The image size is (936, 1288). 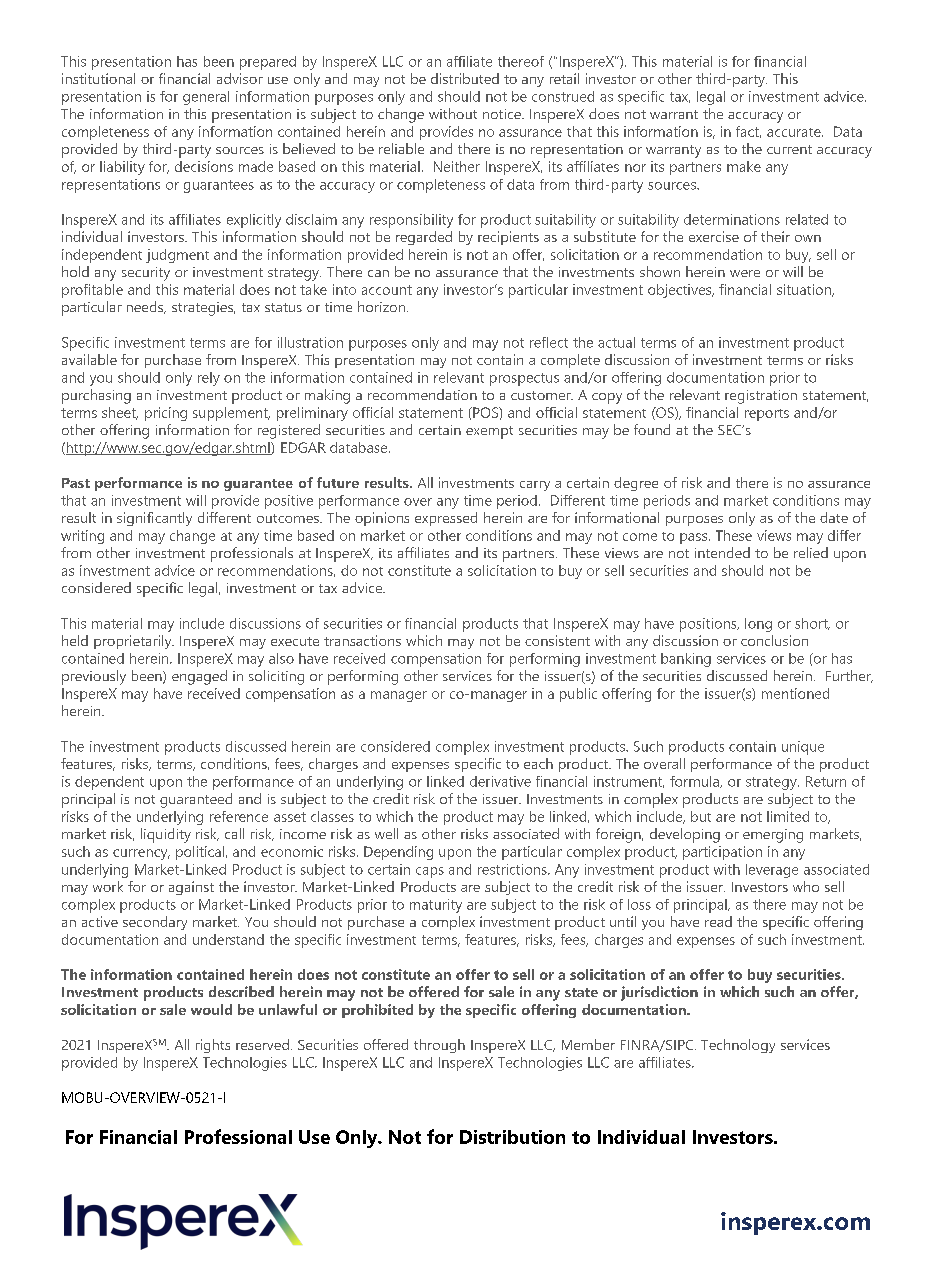 What do you see at coordinates (758, 625) in the screenshot?
I see `long` at bounding box center [758, 625].
